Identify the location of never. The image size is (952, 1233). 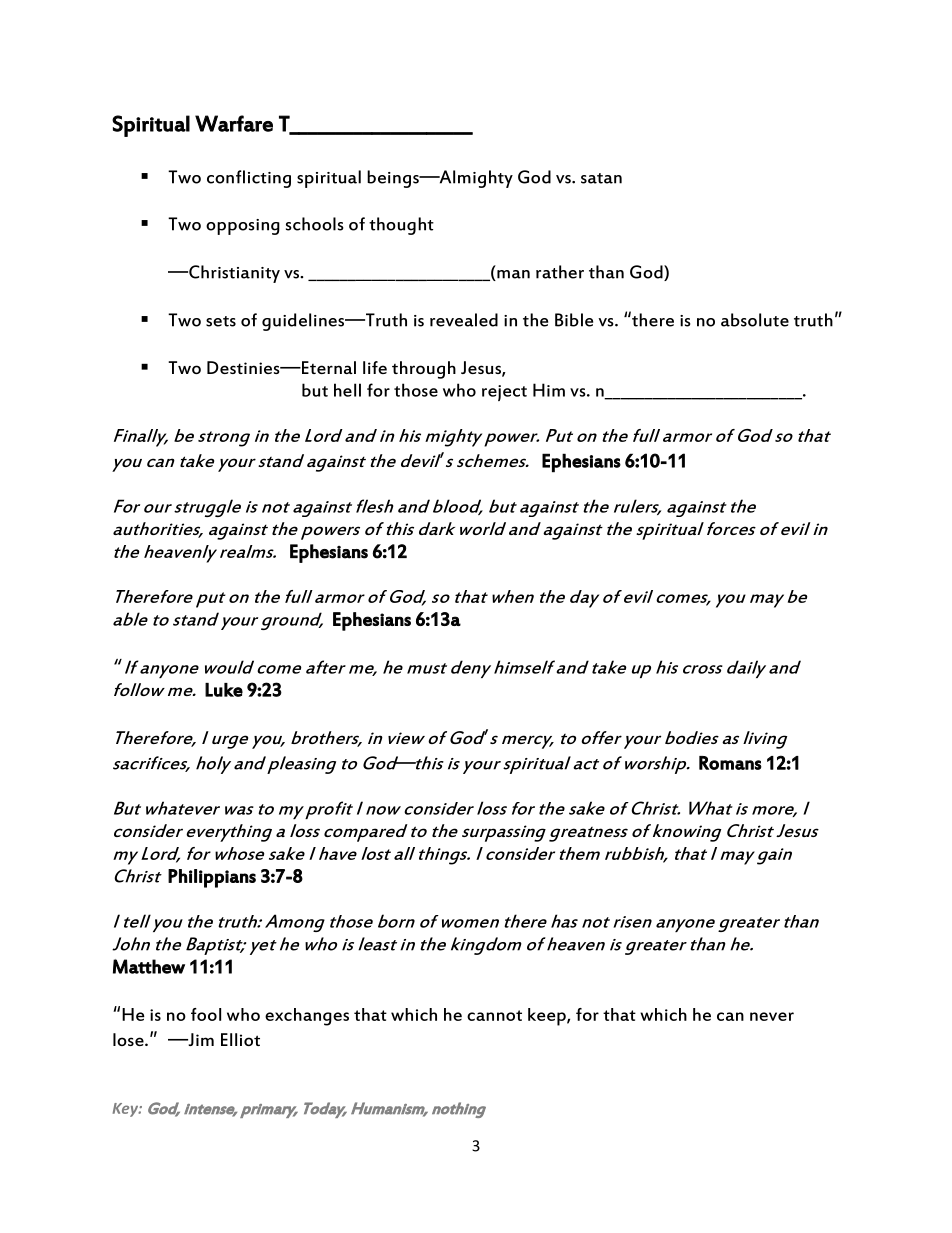
(772, 1016).
